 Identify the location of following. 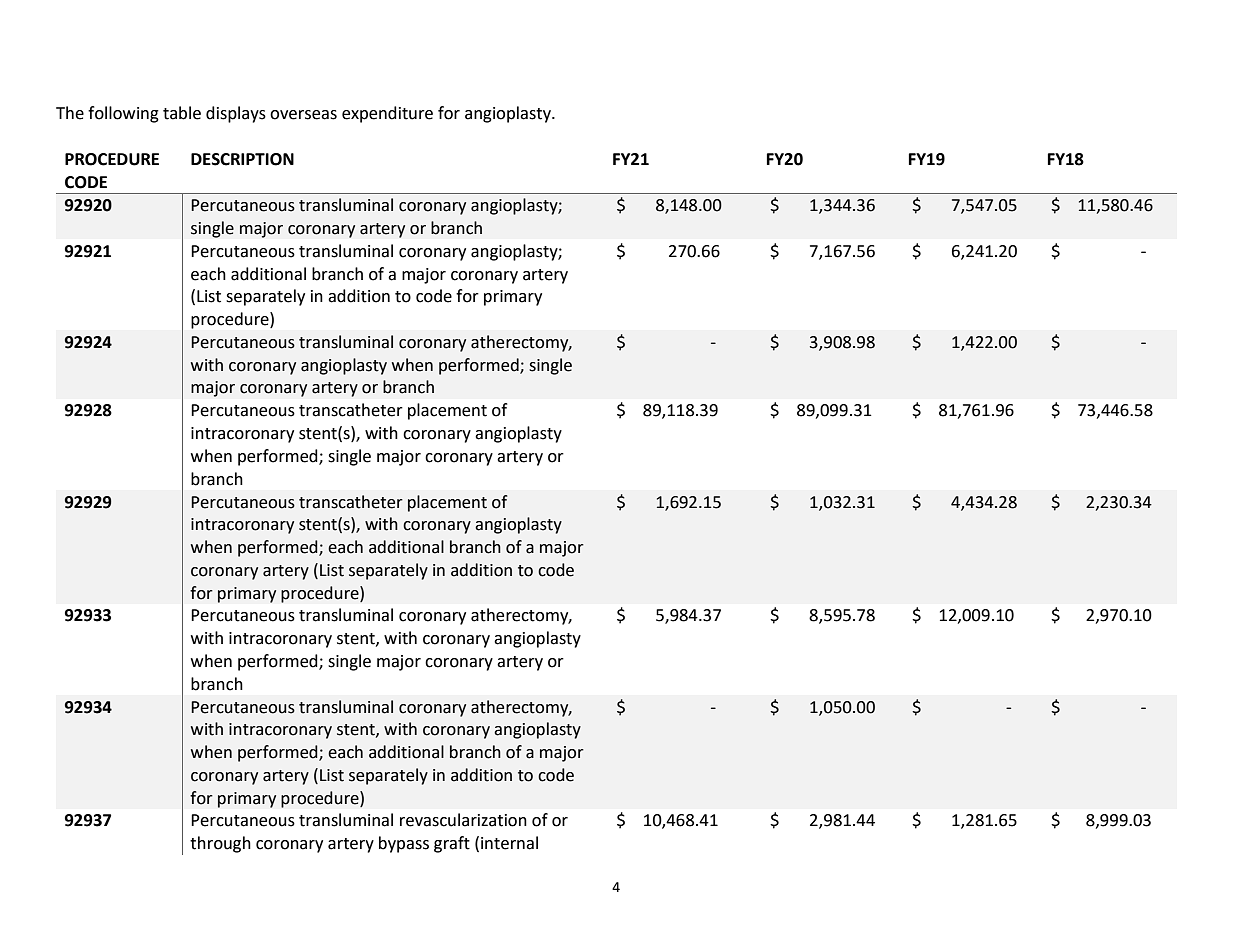
(123, 114).
